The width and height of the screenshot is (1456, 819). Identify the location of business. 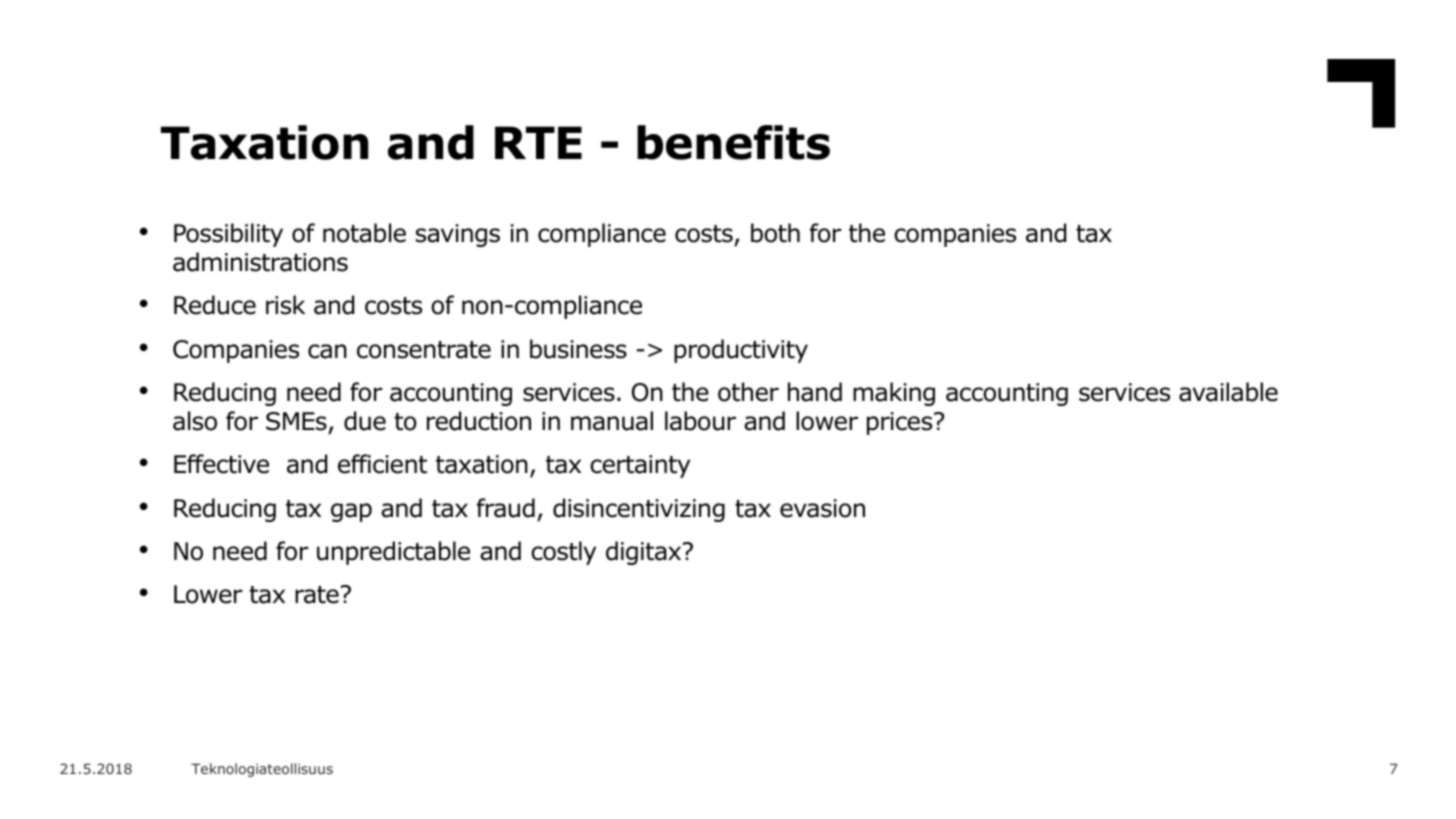
(578, 349).
